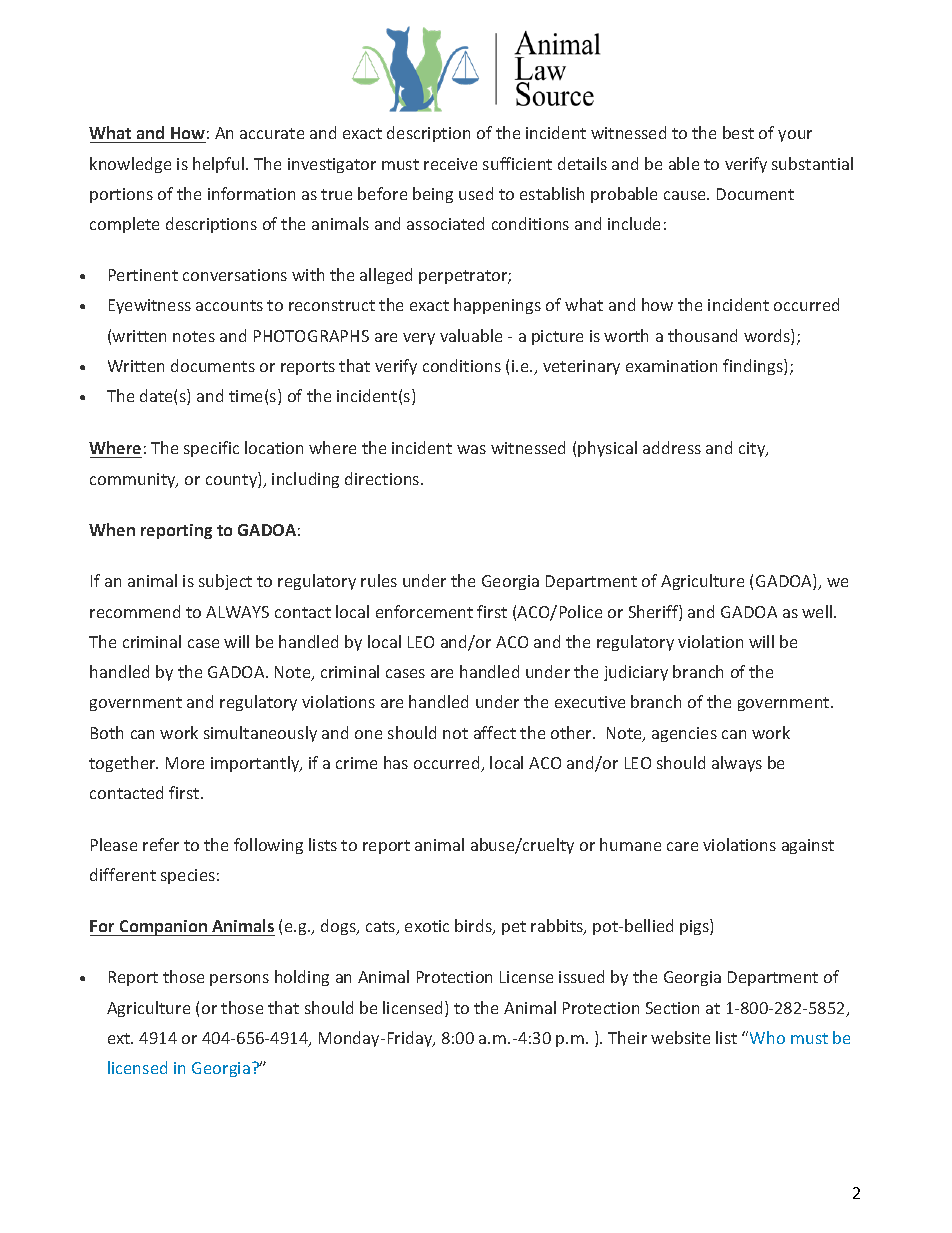 The width and height of the screenshot is (952, 1233). What do you see at coordinates (450, 164) in the screenshot?
I see `receive` at bounding box center [450, 164].
